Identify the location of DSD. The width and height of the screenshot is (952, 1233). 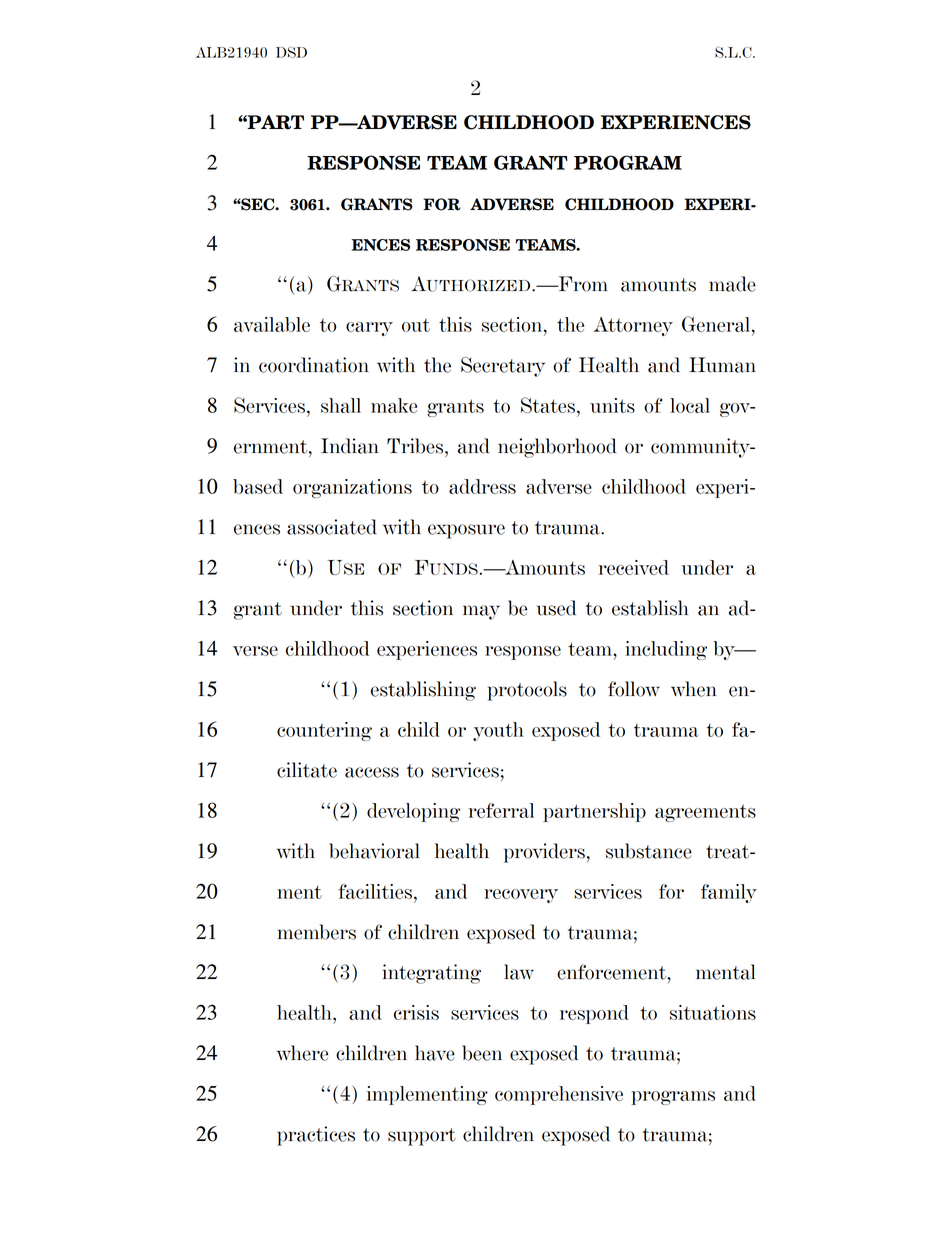
(291, 52).
